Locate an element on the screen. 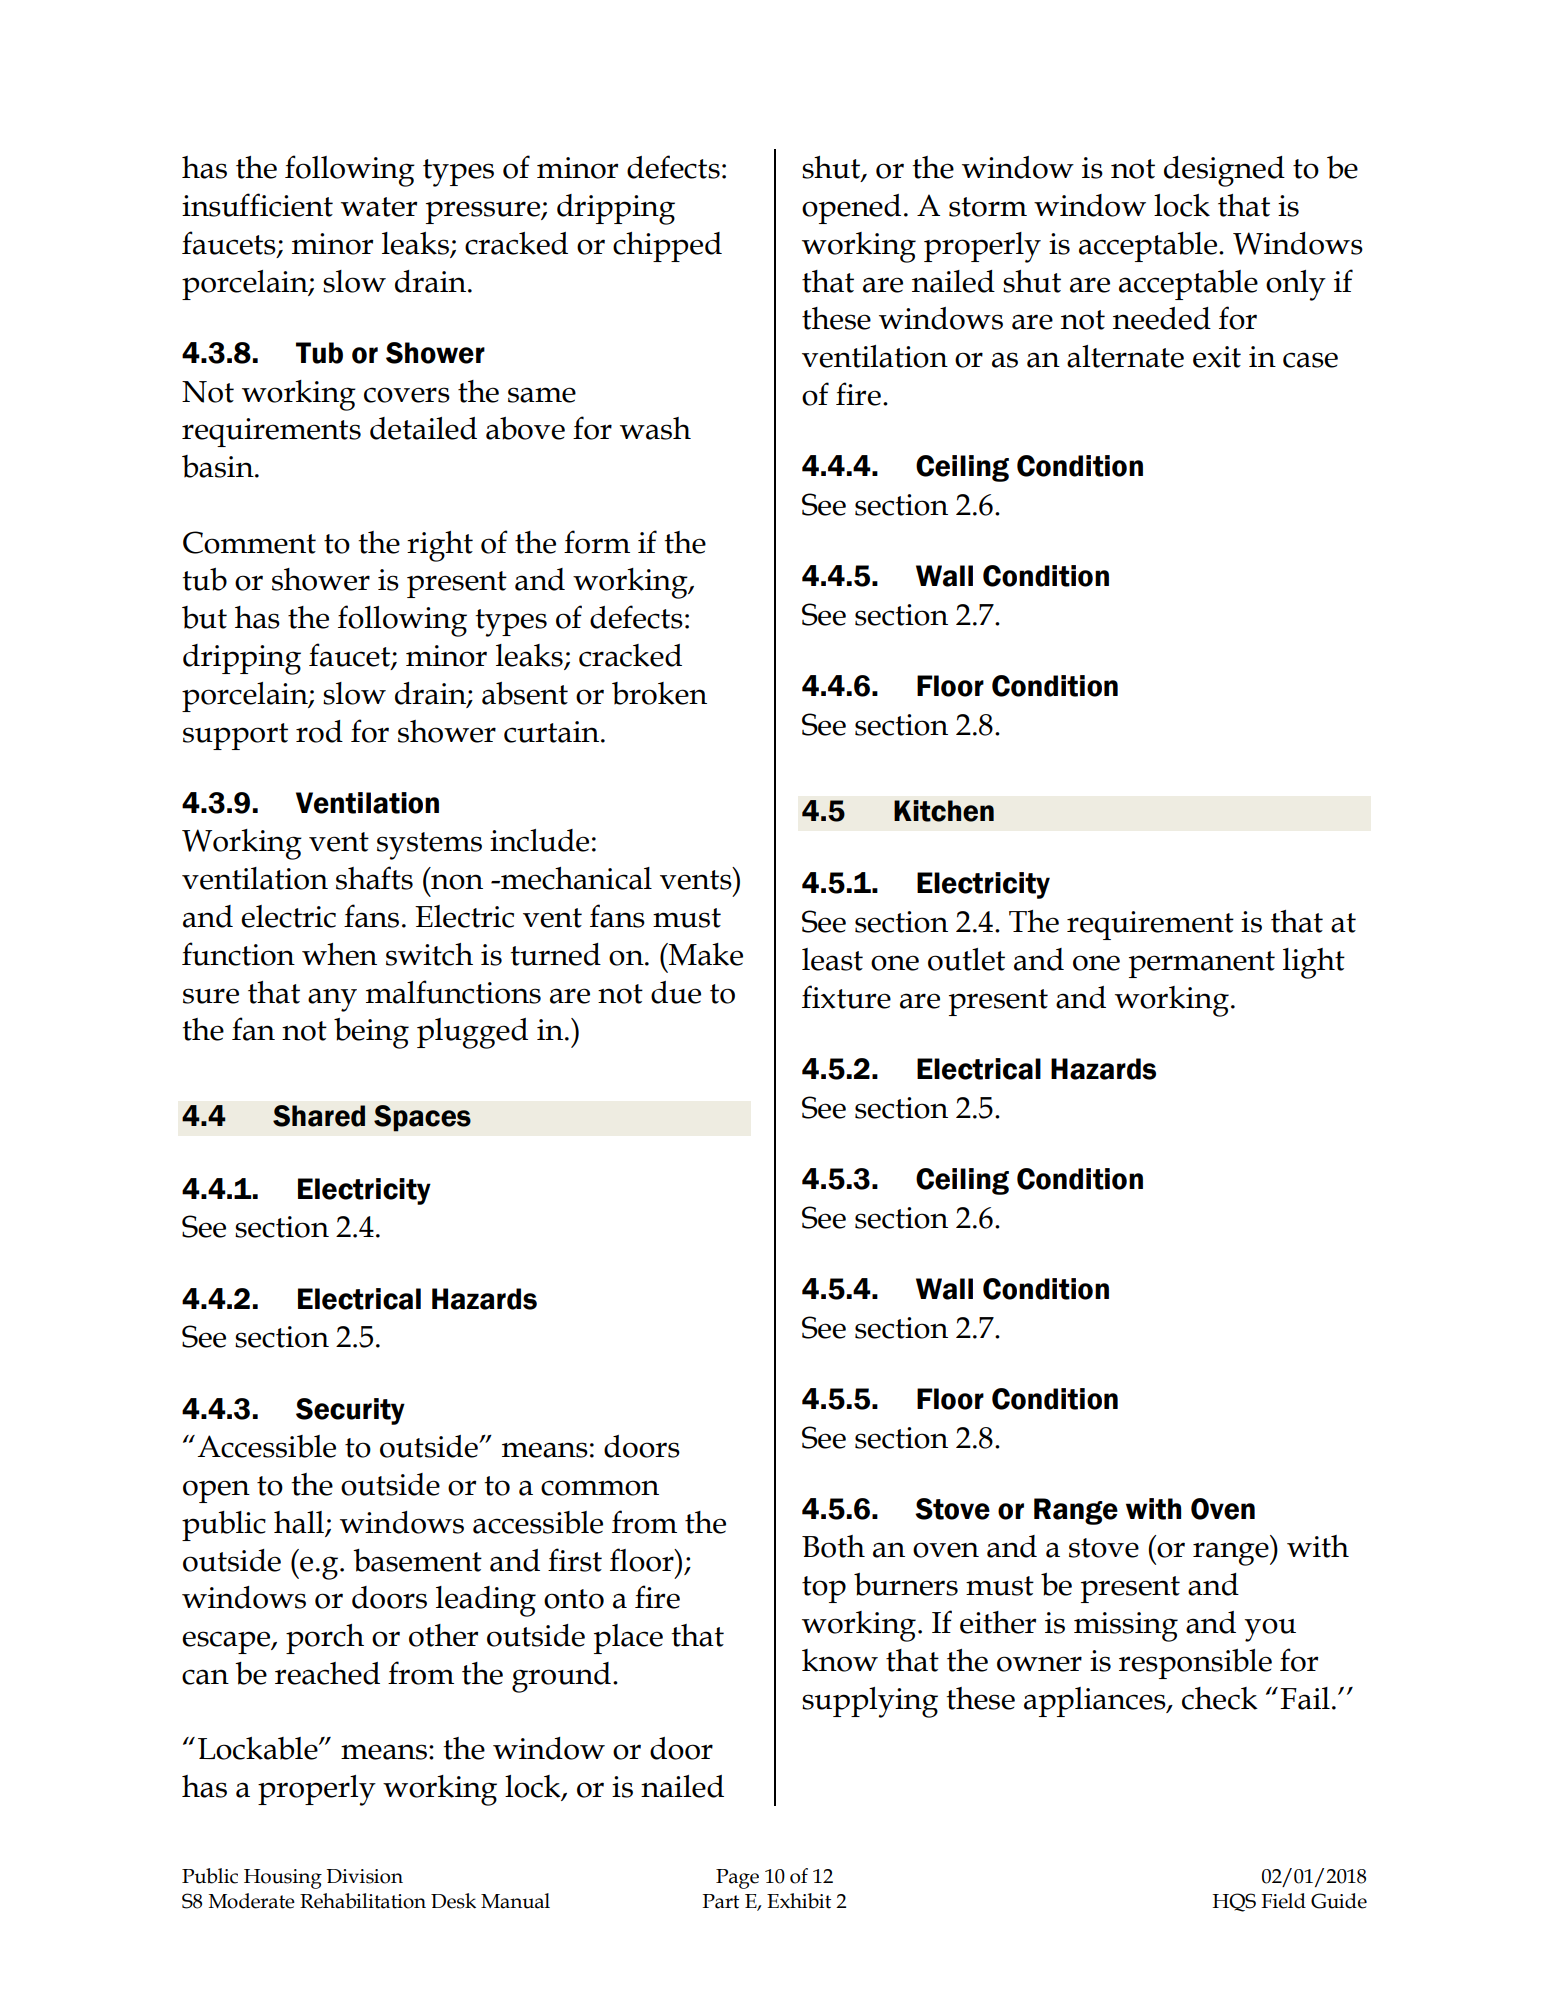 The width and height of the screenshot is (1549, 2005). chipped is located at coordinates (667, 247).
